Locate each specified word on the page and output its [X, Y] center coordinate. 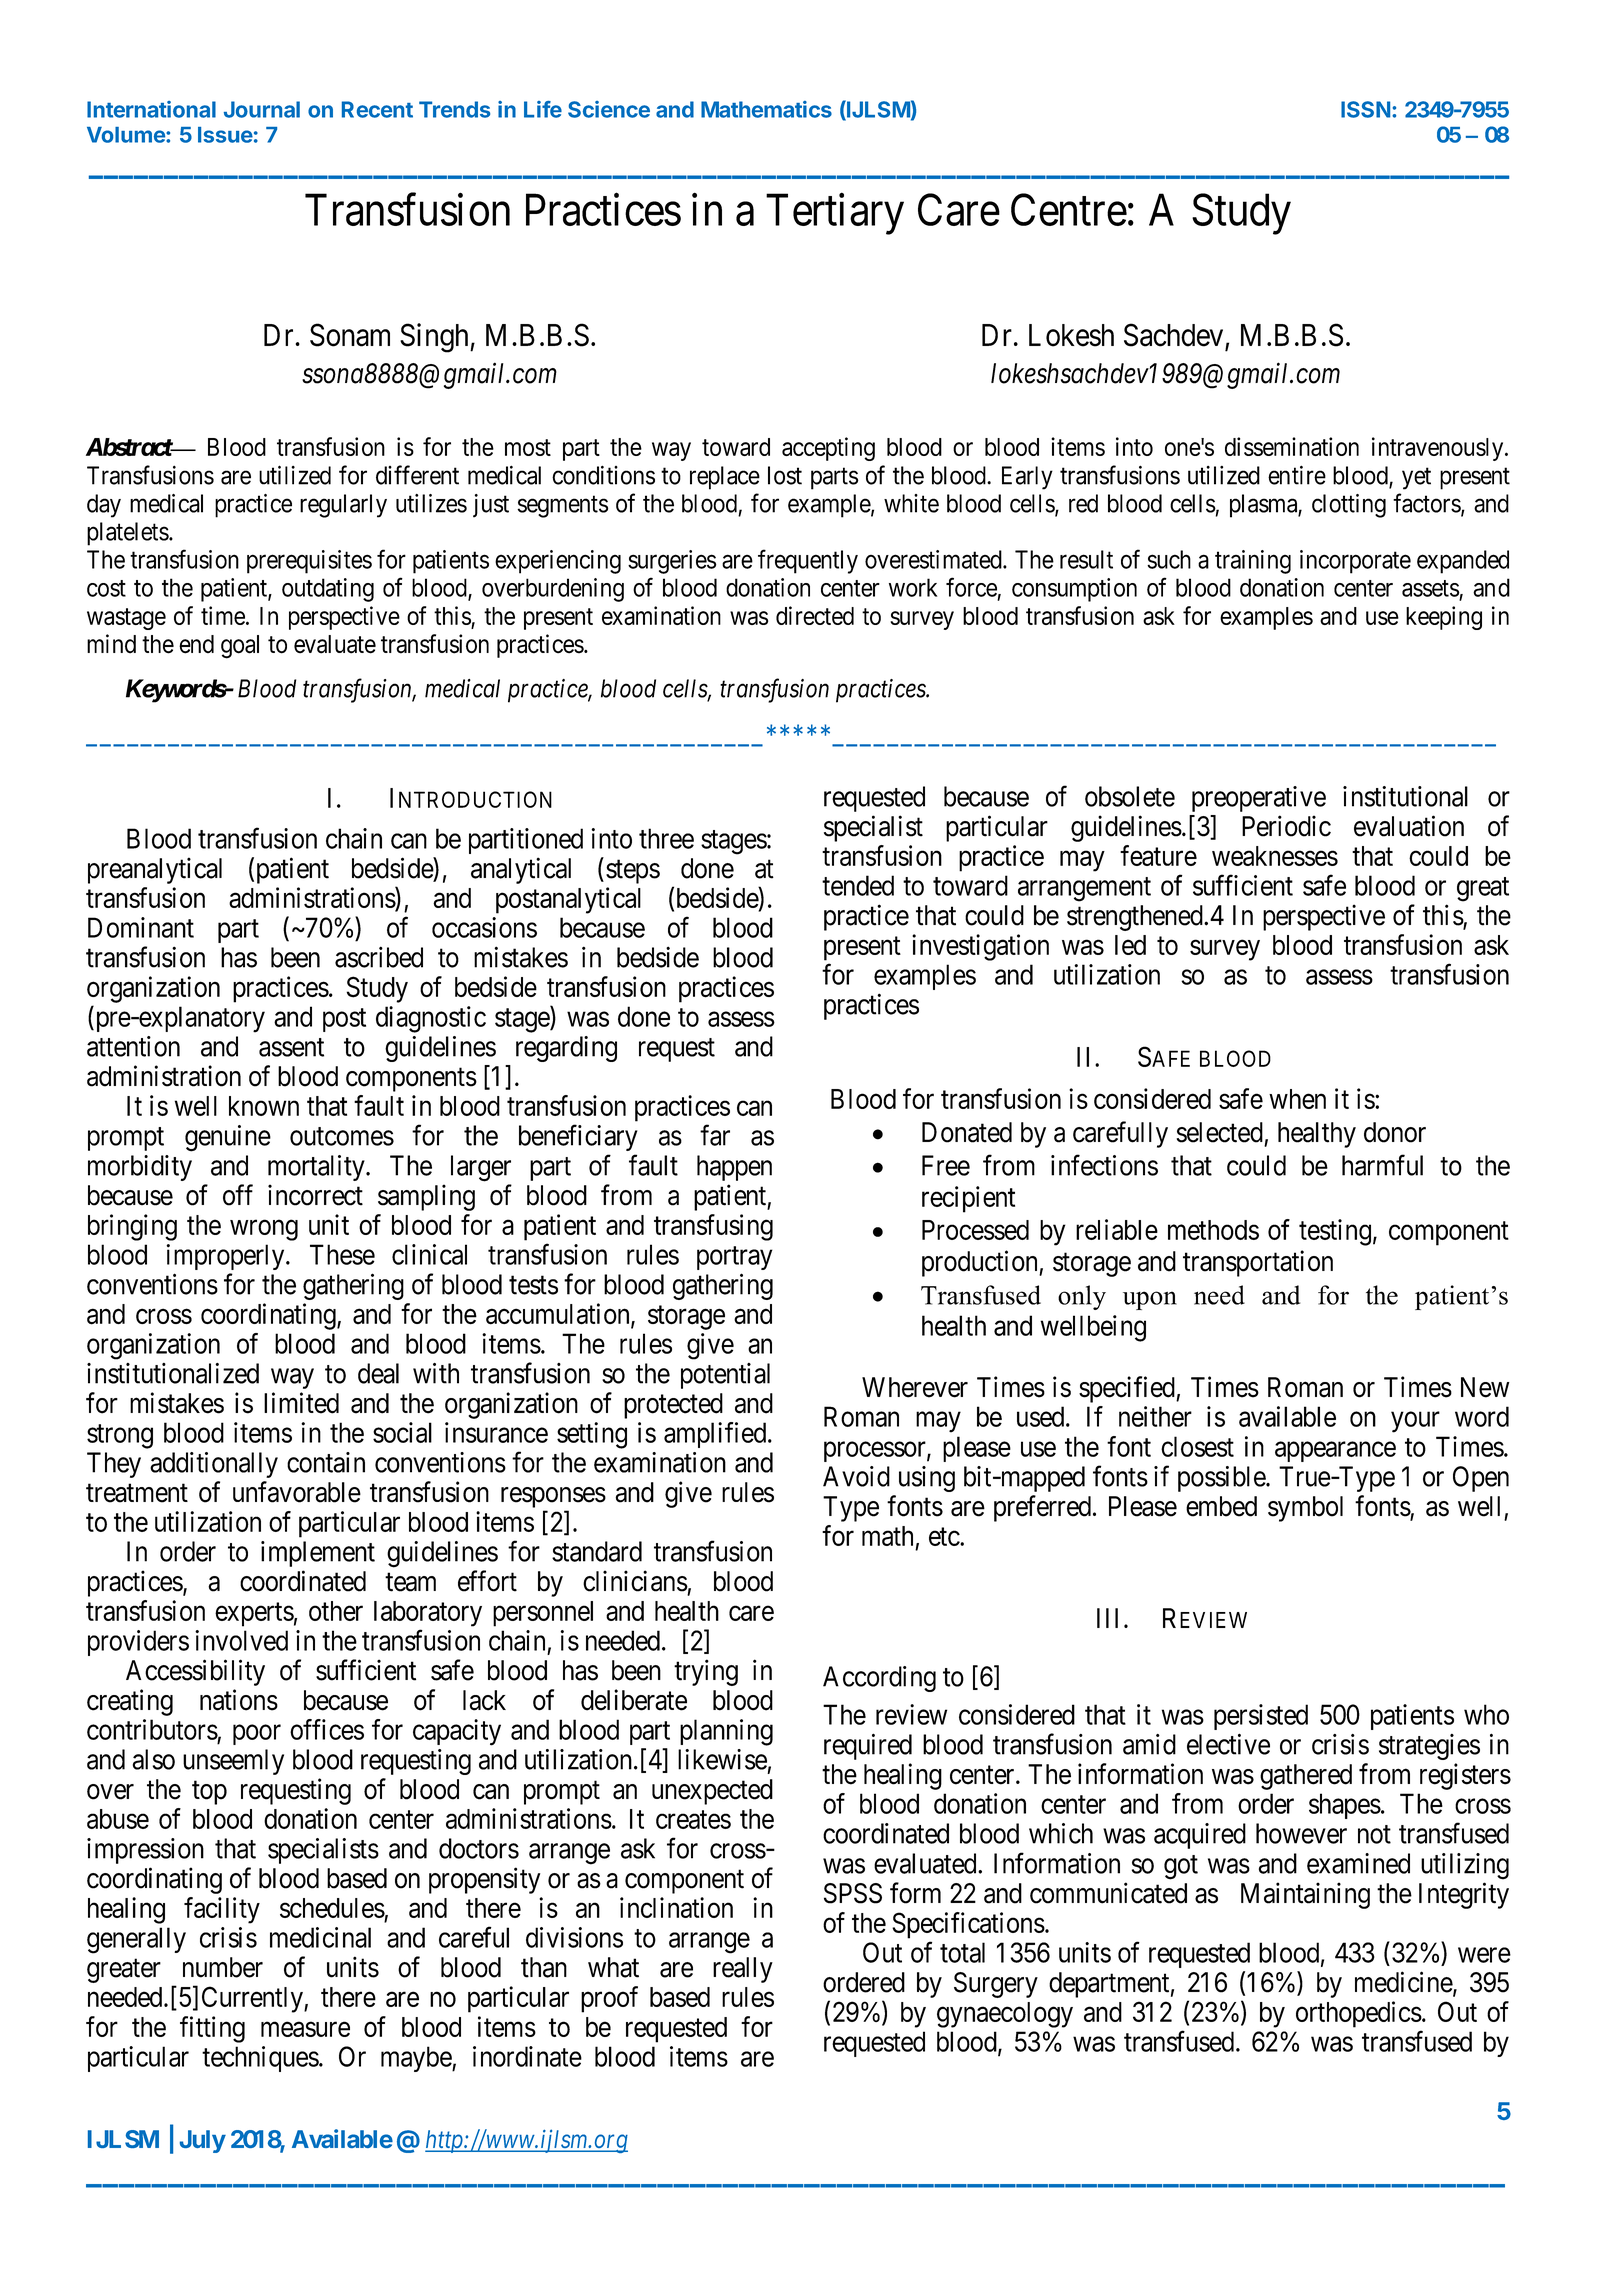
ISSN [1365, 109]
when [1297, 1099]
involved [241, 1640]
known [264, 1106]
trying [706, 1672]
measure [305, 2029]
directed [815, 615]
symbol [1305, 1509]
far [715, 1135]
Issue [225, 135]
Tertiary [835, 214]
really [743, 1970]
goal [240, 647]
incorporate [1355, 562]
